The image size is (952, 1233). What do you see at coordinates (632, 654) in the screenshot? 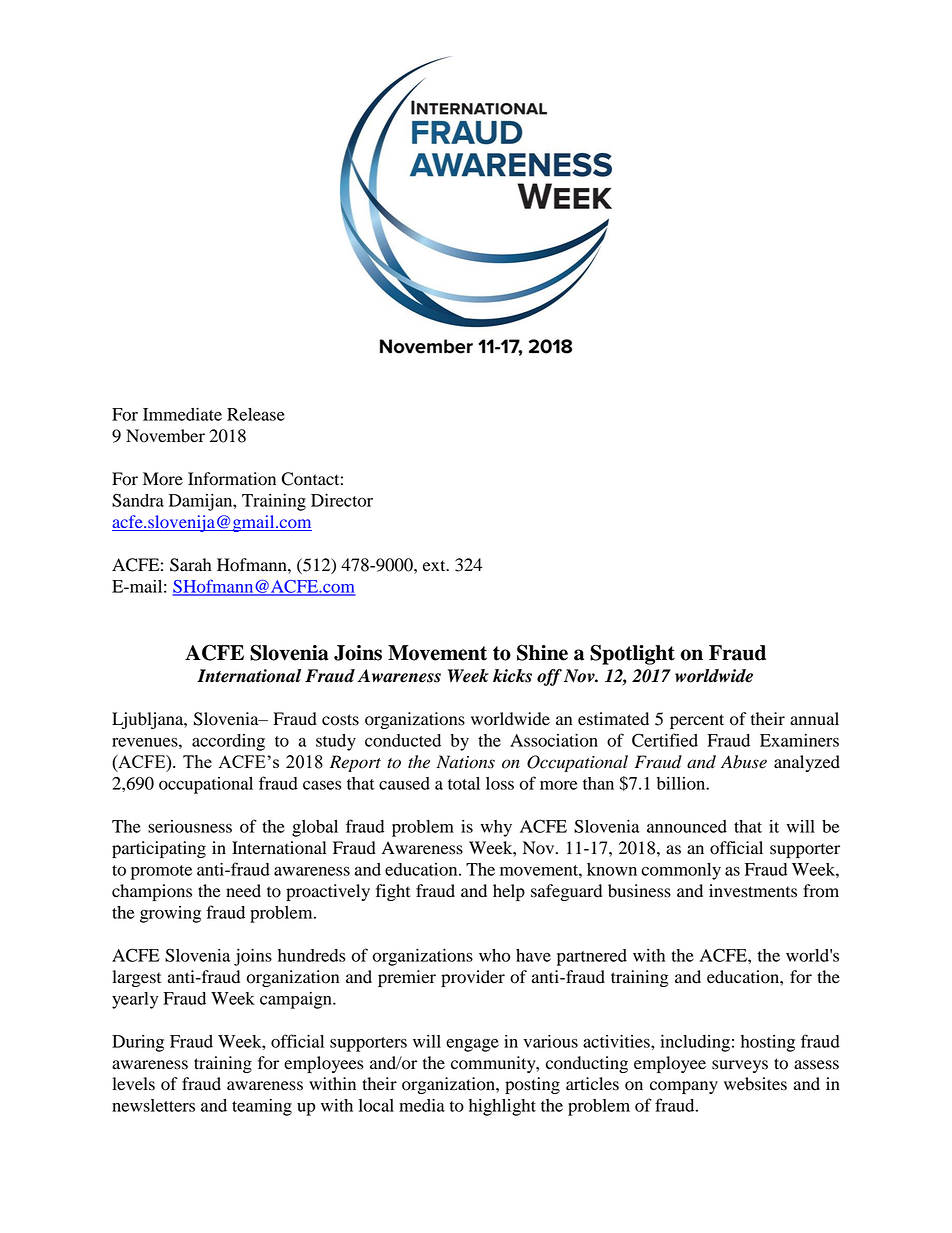
I see `Spotlight` at bounding box center [632, 654].
